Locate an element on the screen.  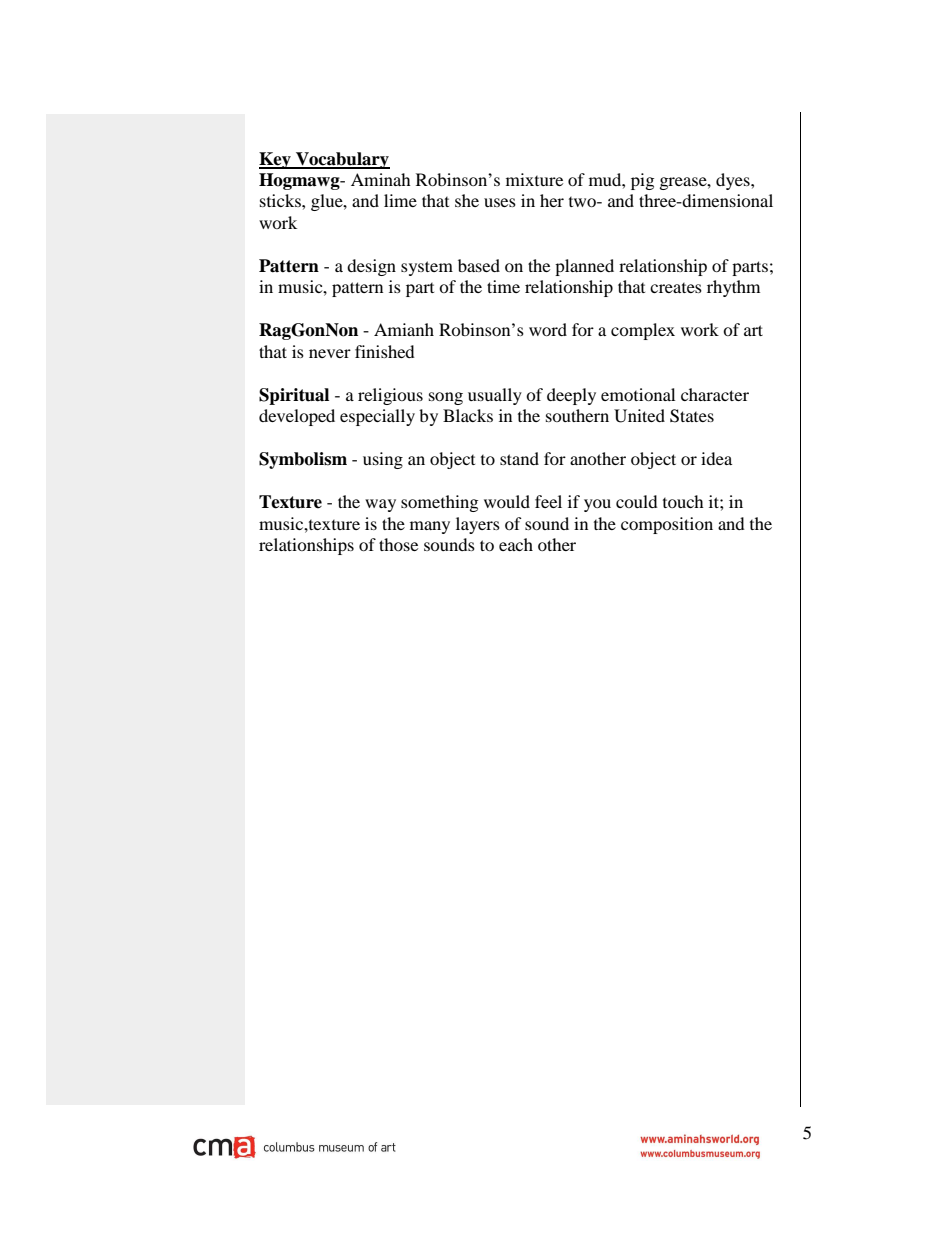
those is located at coordinates (398, 544).
